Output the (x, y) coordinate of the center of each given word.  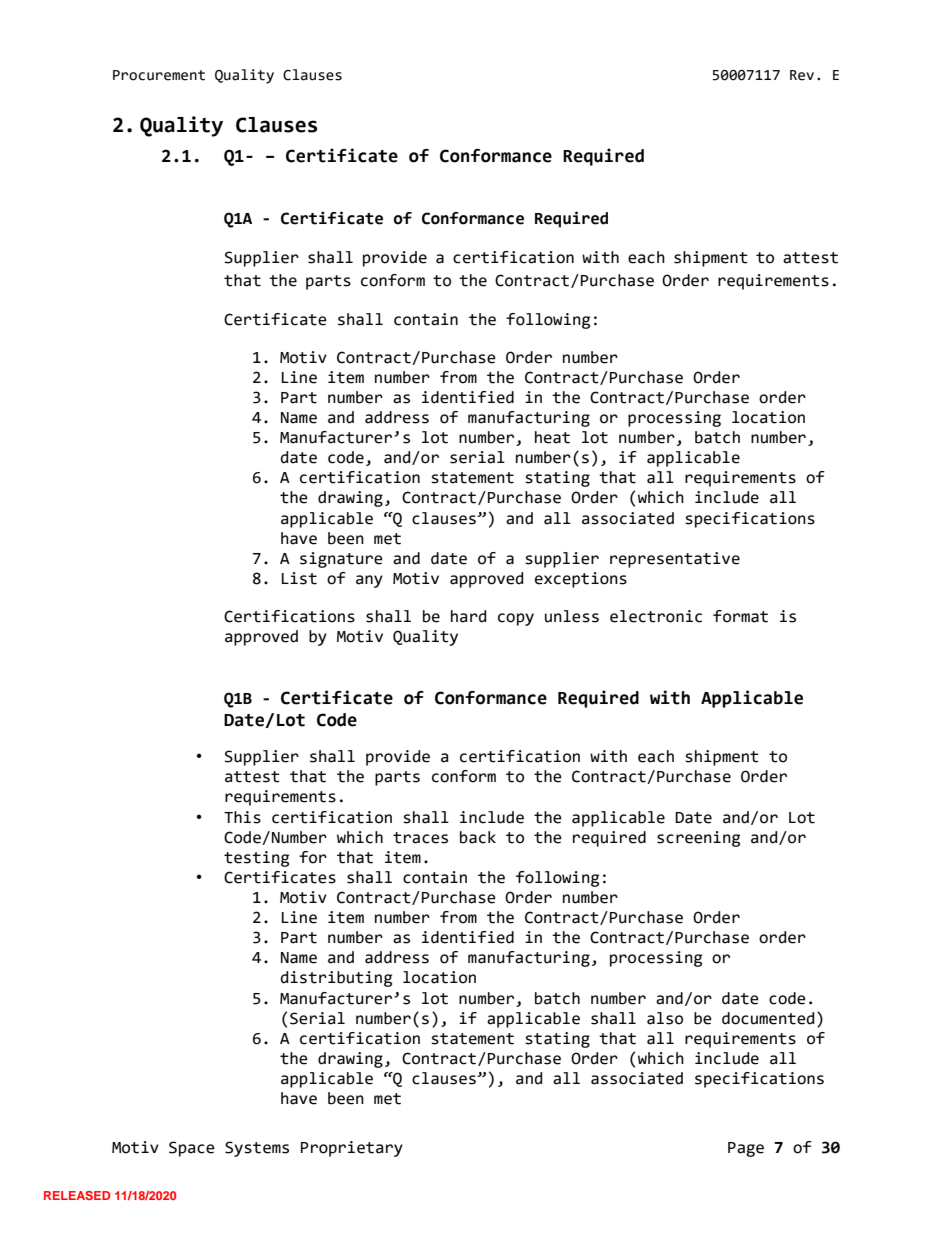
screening (698, 839)
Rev (802, 75)
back (478, 837)
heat (552, 437)
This (242, 817)
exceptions (581, 580)
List (299, 578)
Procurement (159, 75)
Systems (257, 1149)
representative (675, 560)
